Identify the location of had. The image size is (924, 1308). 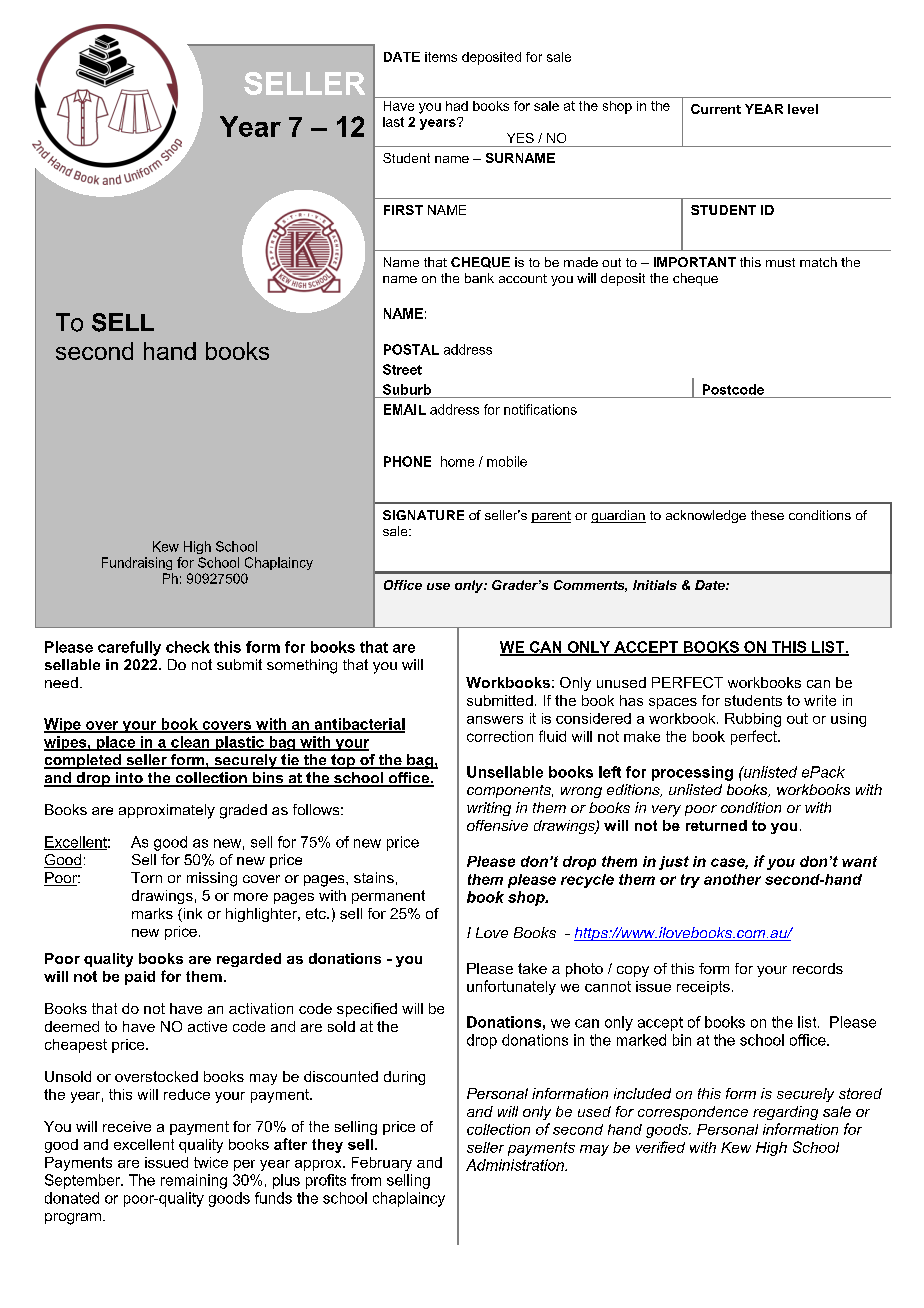
(457, 106).
